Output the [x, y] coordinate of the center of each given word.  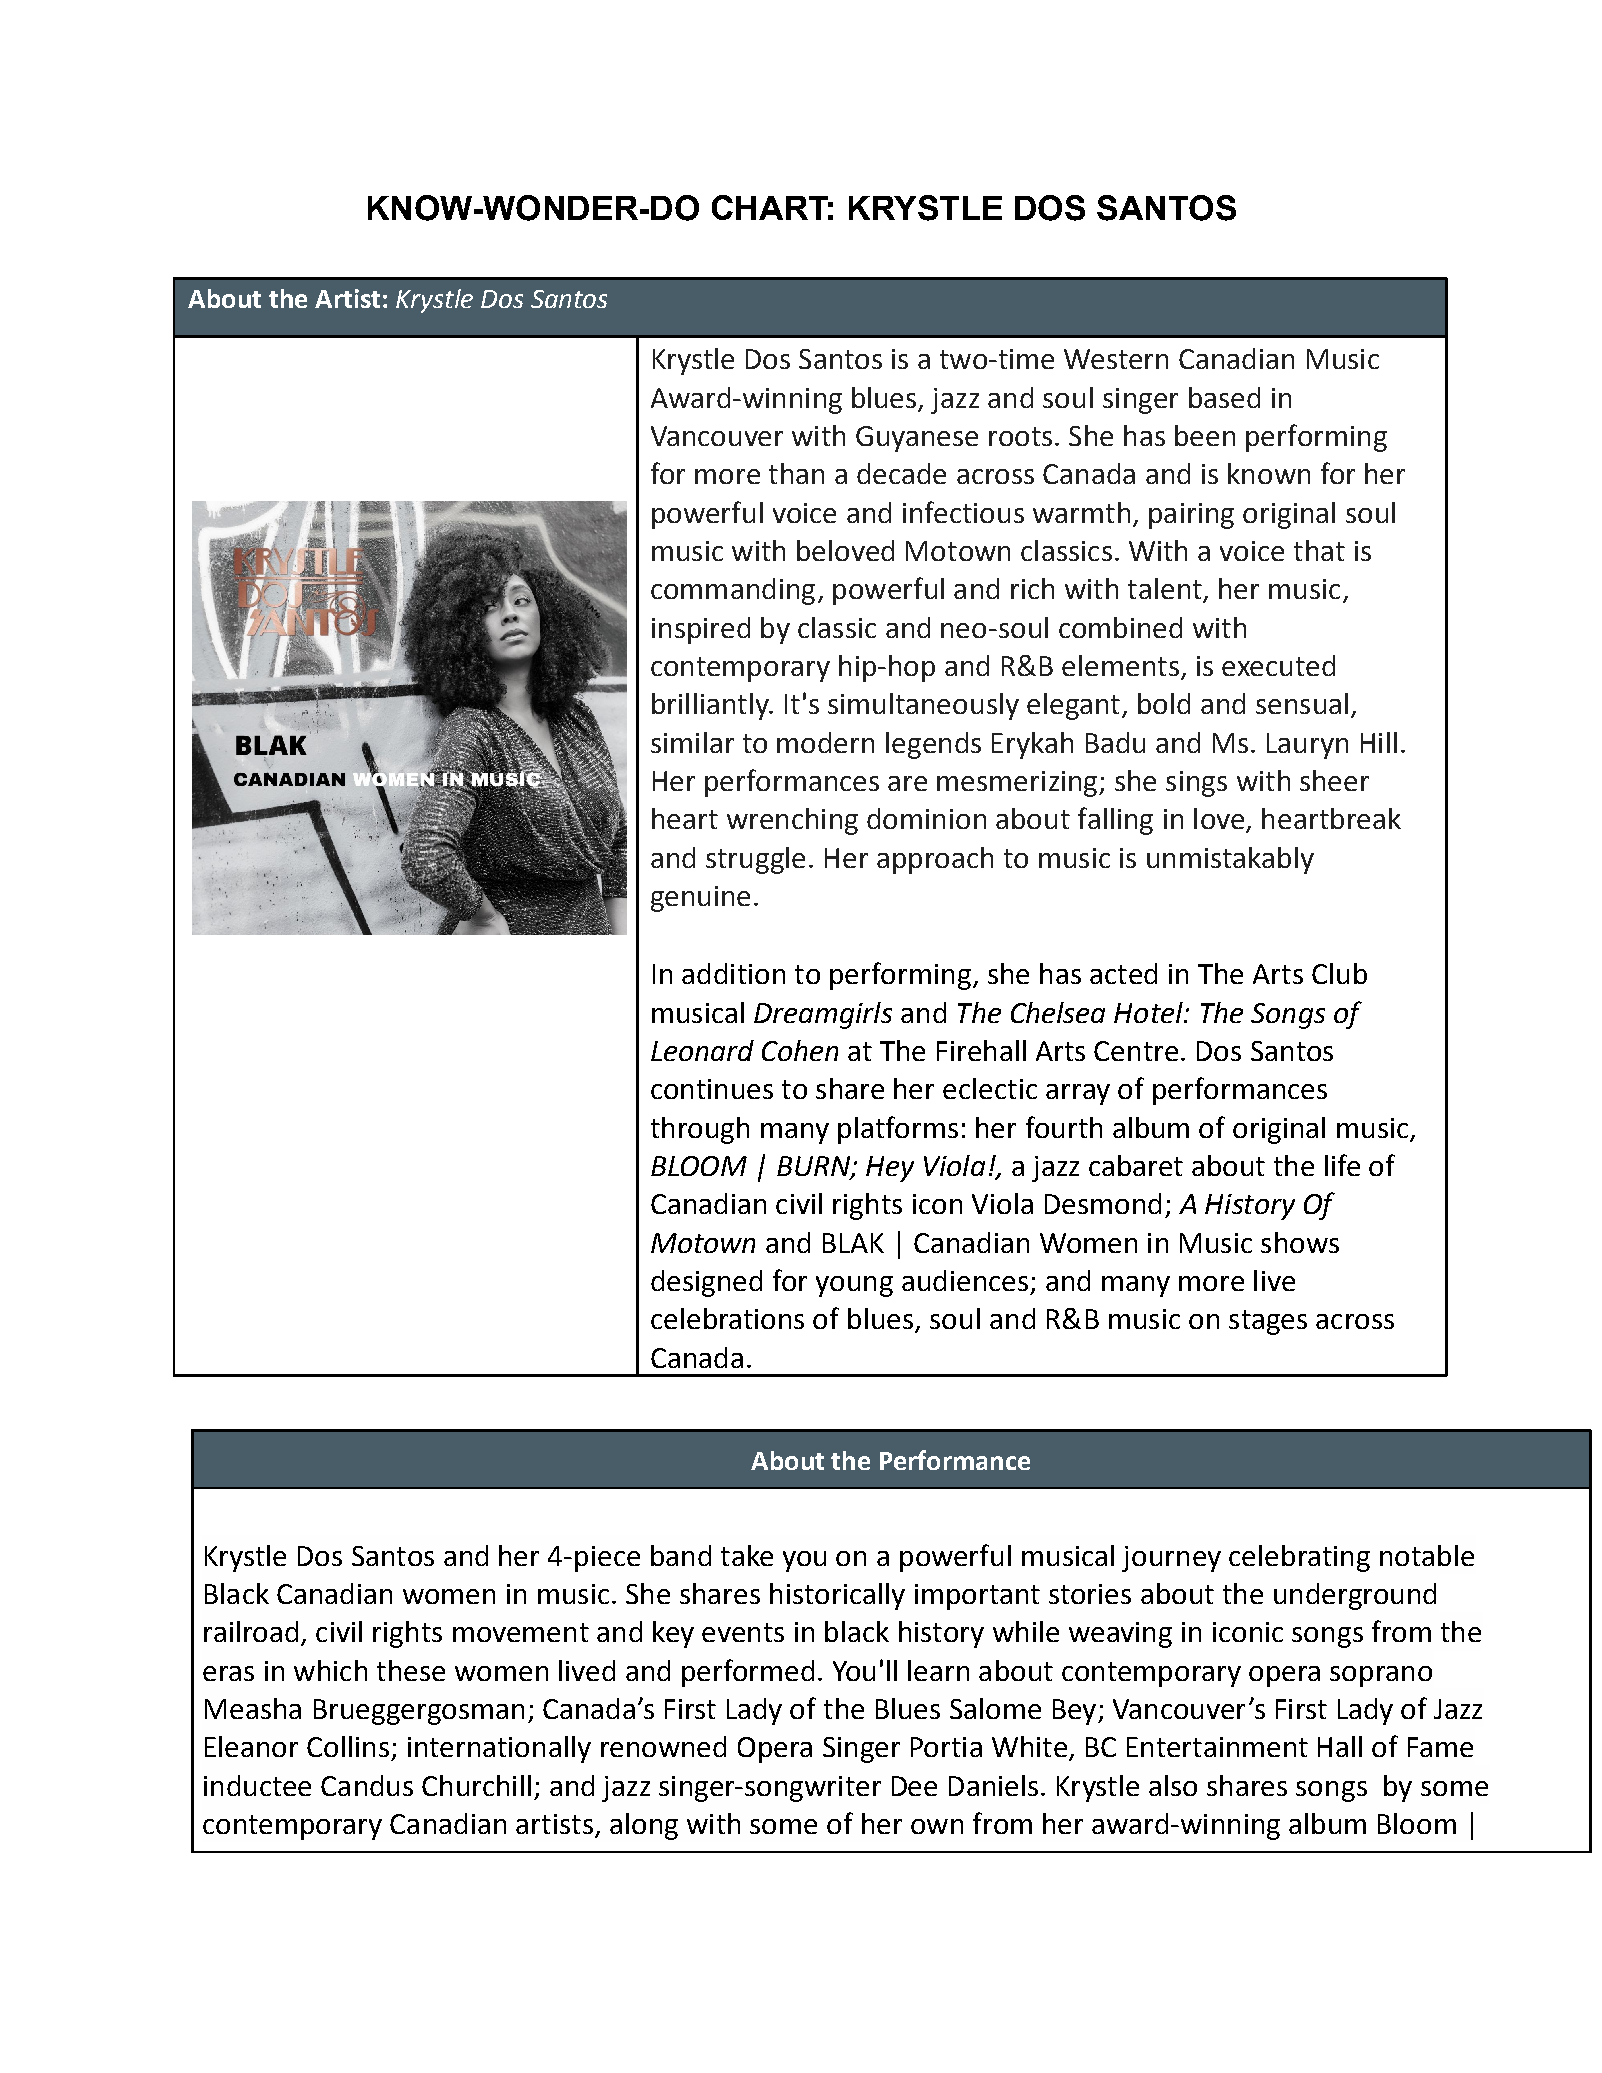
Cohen [800, 1050]
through [700, 1130]
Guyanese [917, 439]
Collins [348, 1746]
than [796, 473]
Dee [914, 1786]
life [1342, 1165]
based [1224, 397]
